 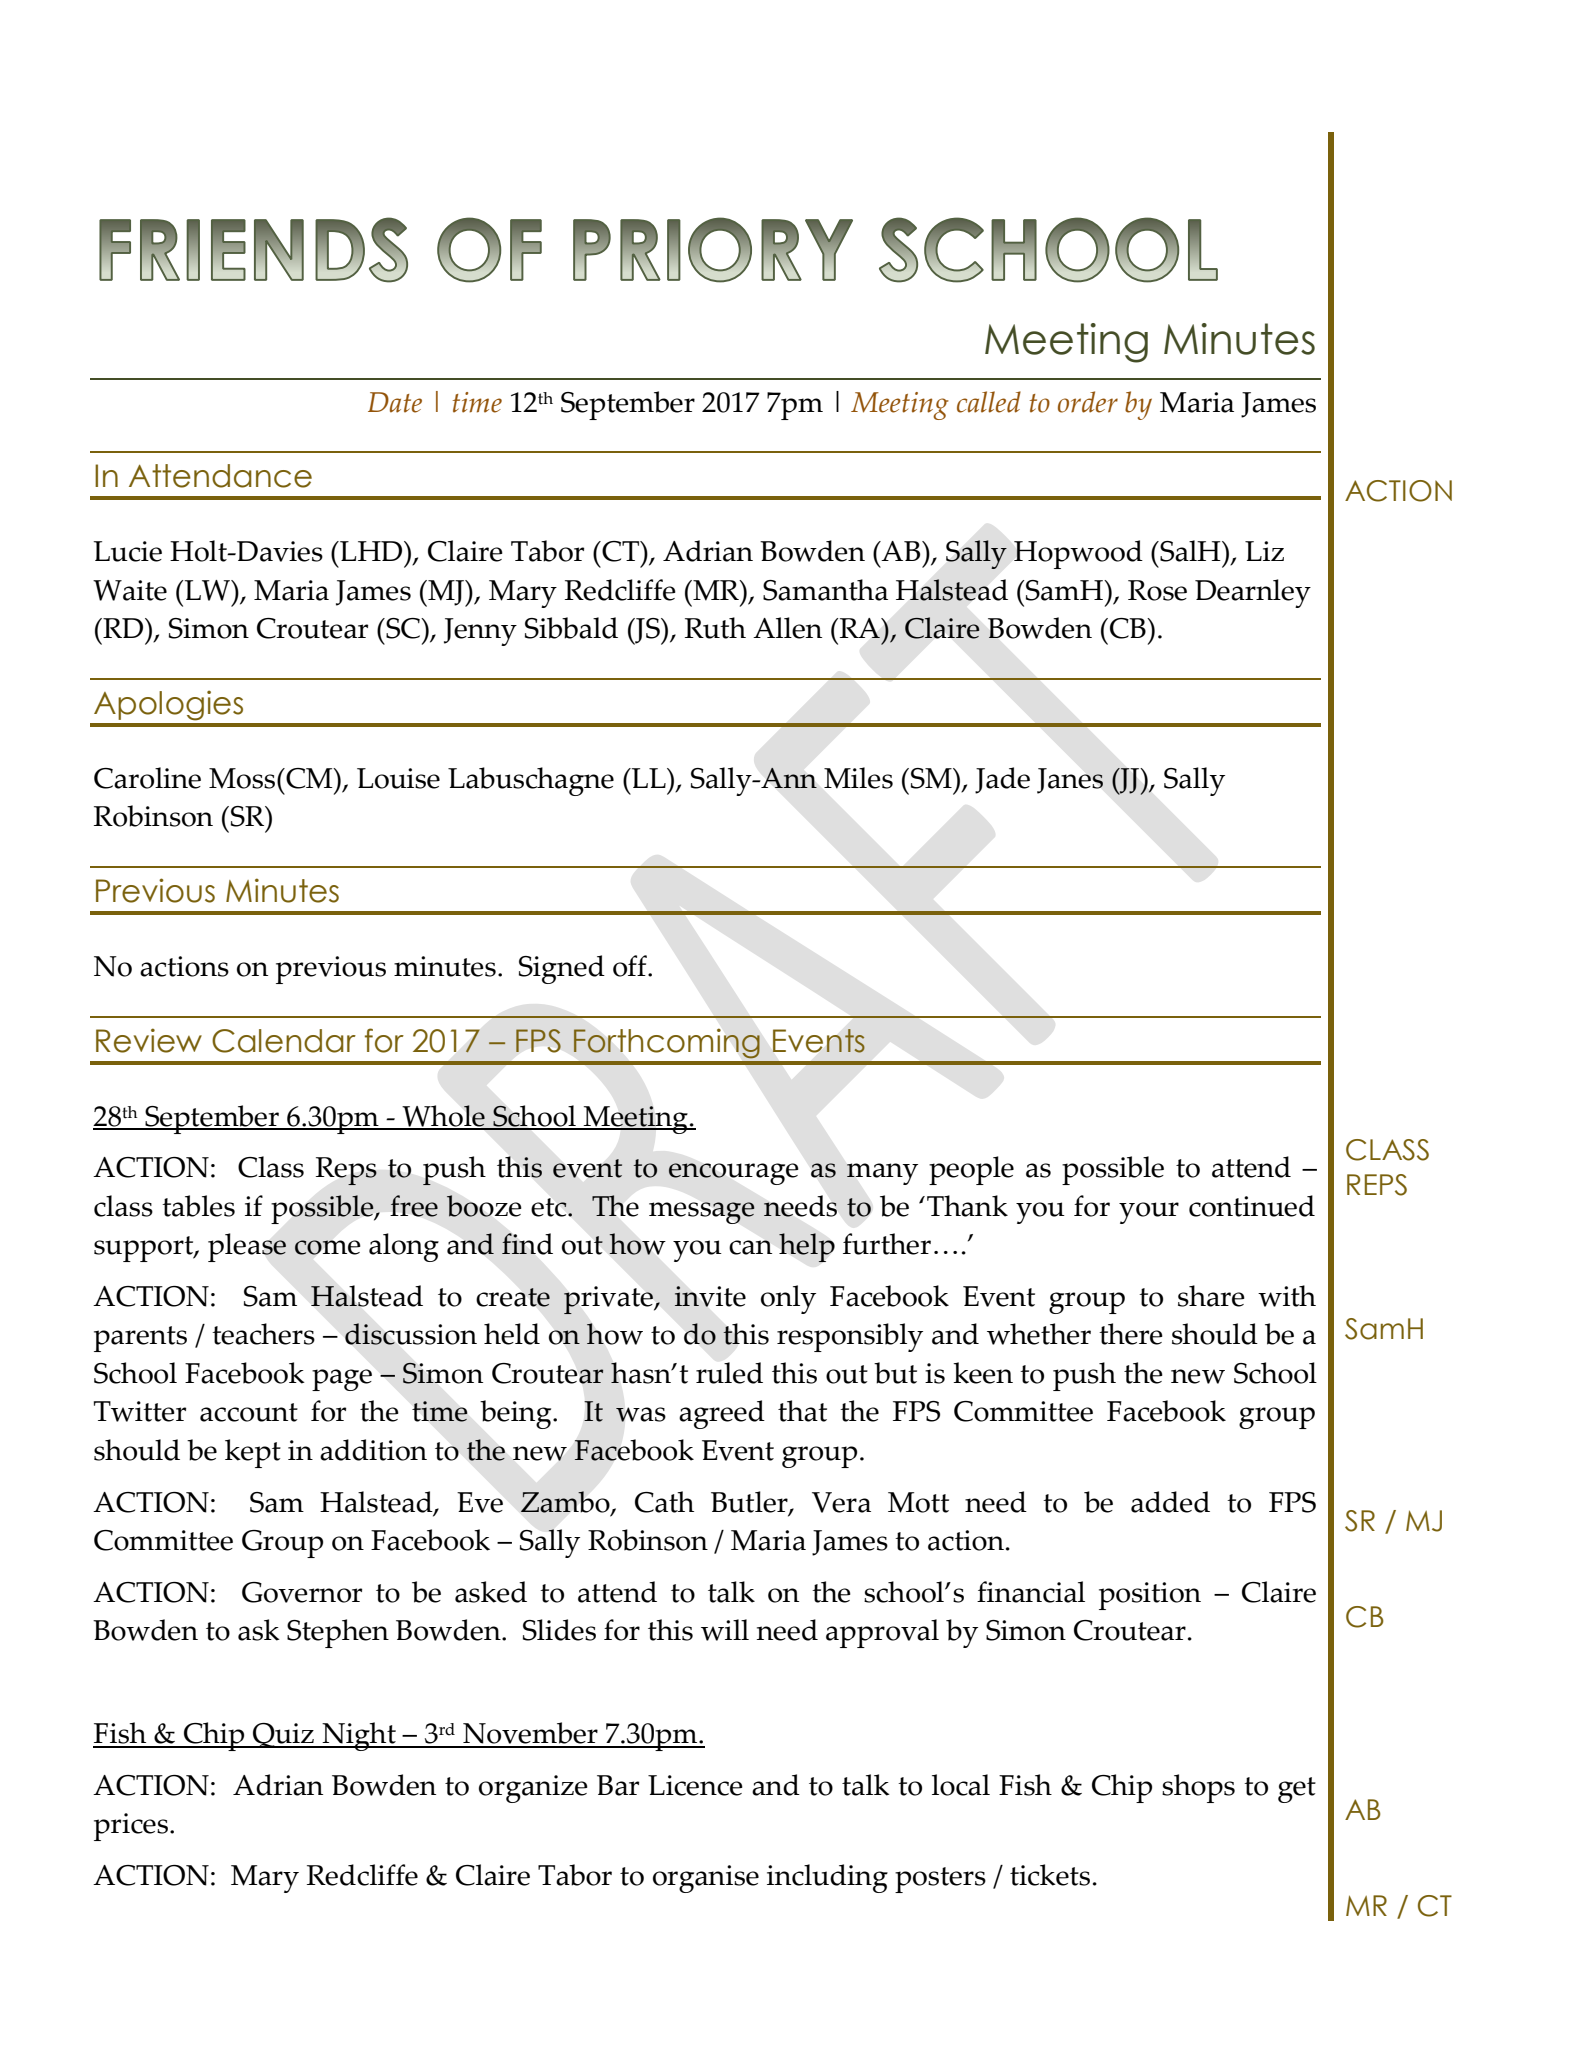 I want to click on kept, so click(x=253, y=1453).
